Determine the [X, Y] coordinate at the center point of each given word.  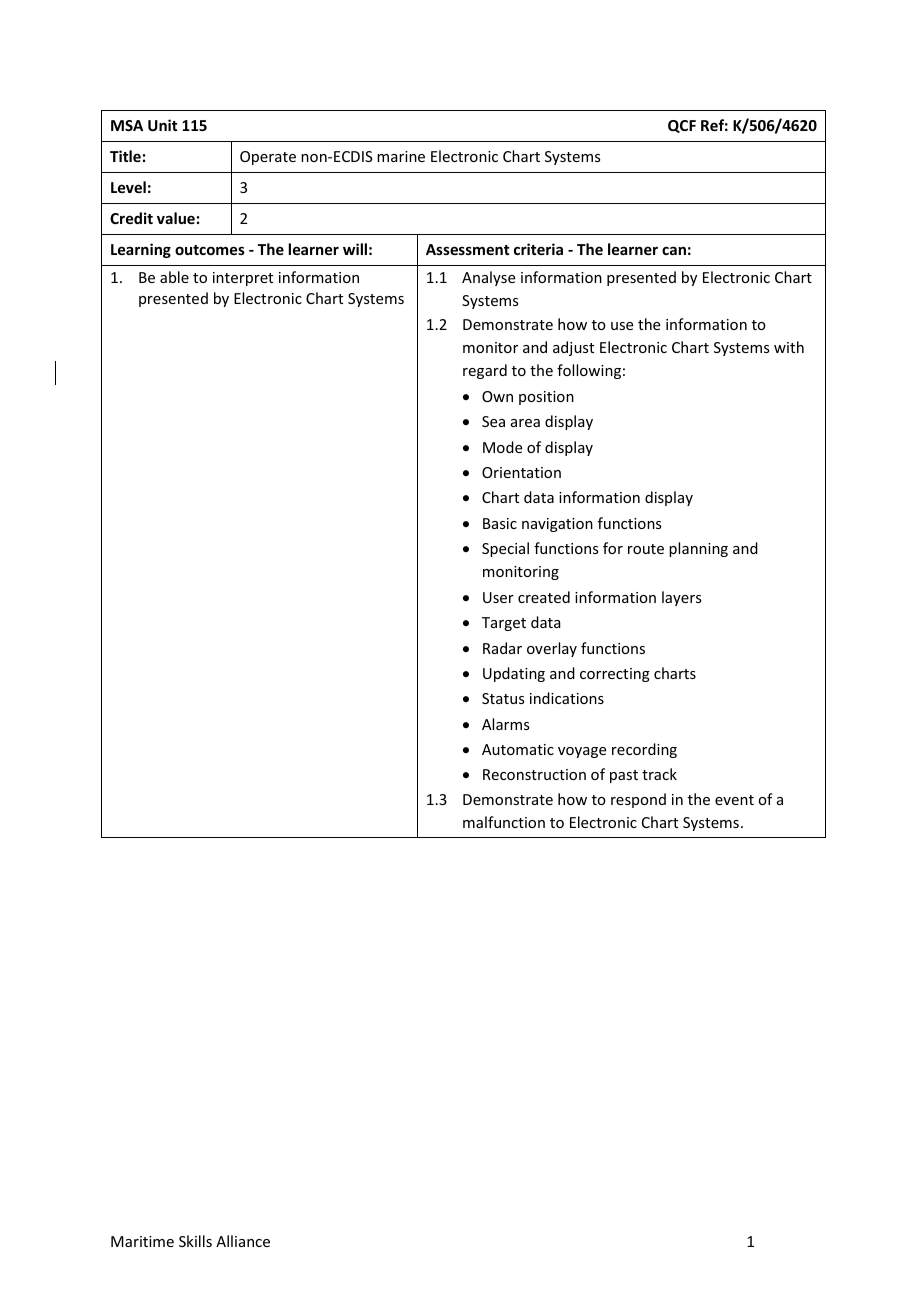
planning [698, 549]
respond [638, 800]
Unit [162, 125]
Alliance [243, 1241]
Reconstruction [534, 774]
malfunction [504, 822]
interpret [243, 279]
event [734, 800]
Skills [195, 1241]
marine [401, 156]
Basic [500, 523]
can [674, 250]
